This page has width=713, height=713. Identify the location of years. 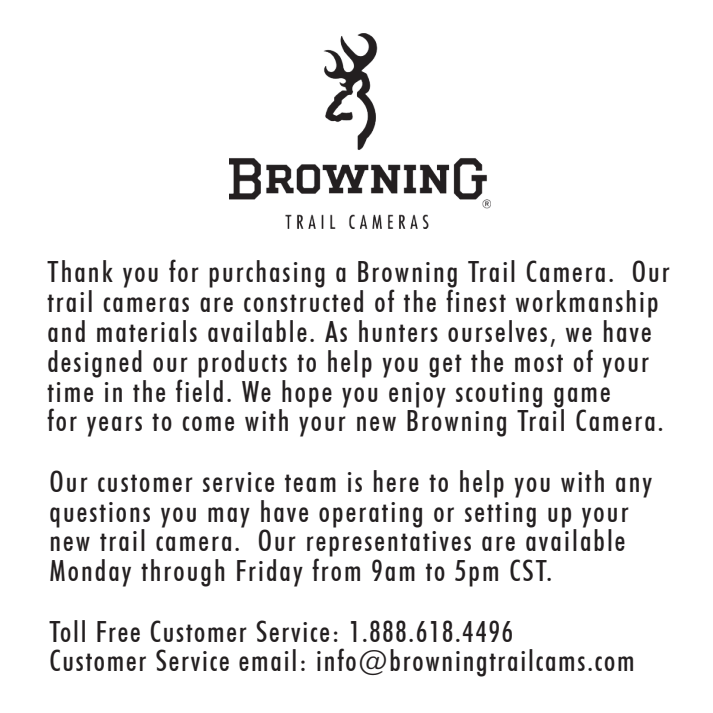
(114, 426).
